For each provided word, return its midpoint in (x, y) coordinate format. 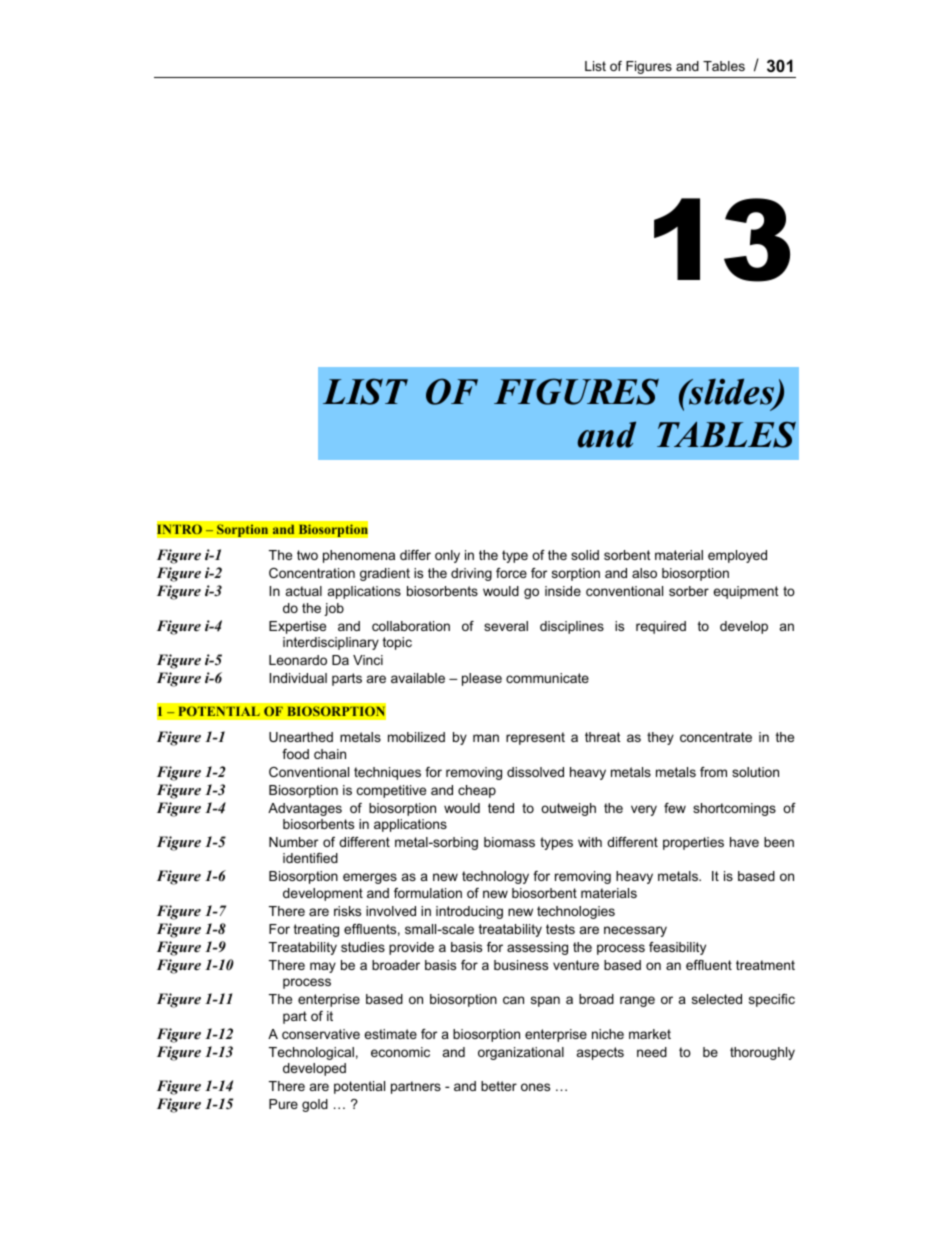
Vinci (368, 660)
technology (495, 877)
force (511, 573)
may (323, 967)
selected (717, 999)
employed (737, 556)
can (513, 1000)
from (713, 772)
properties (693, 843)
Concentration (312, 573)
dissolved (535, 772)
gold (315, 1105)
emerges (370, 878)
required (661, 627)
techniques (387, 773)
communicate (547, 678)
